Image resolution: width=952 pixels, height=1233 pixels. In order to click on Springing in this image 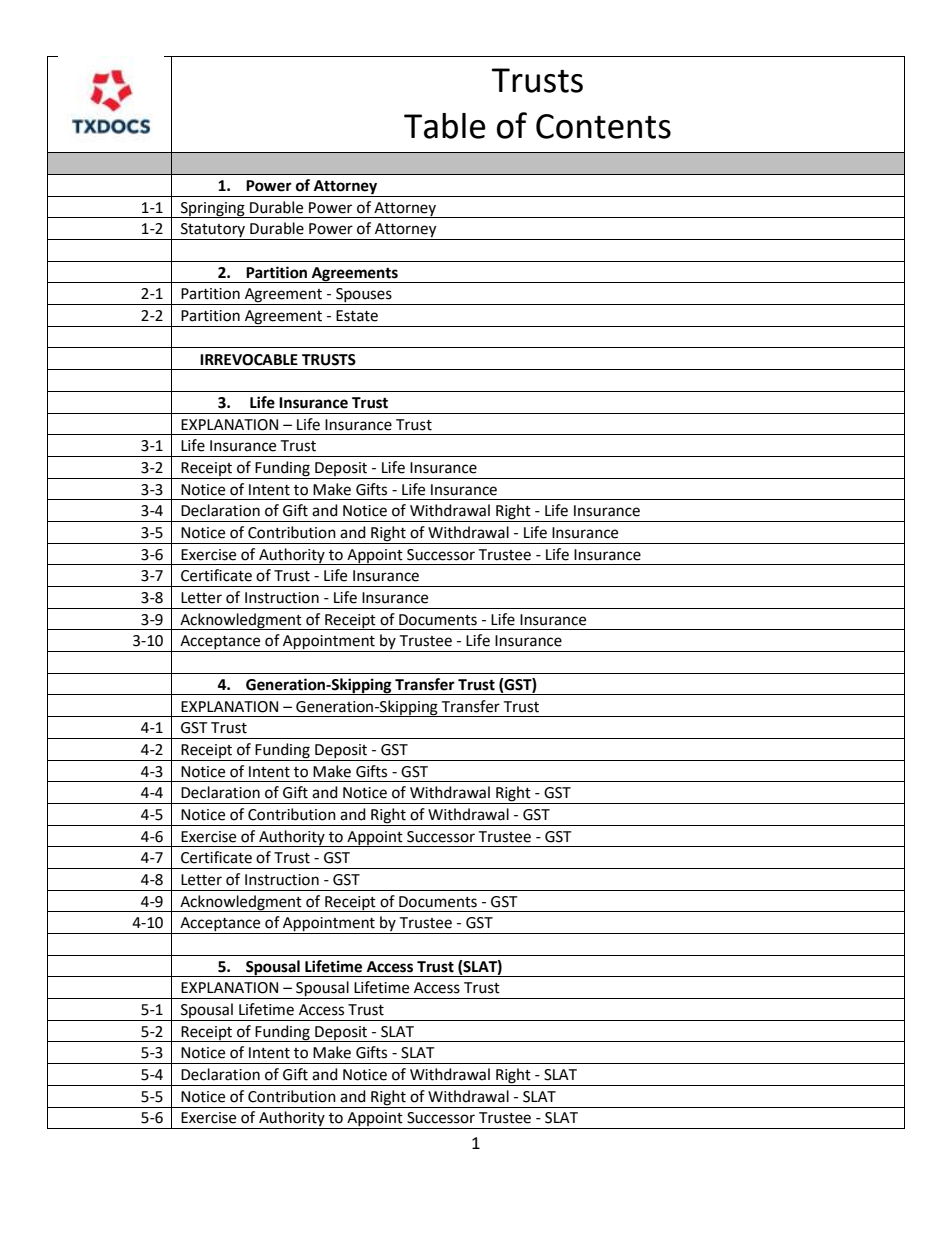, I will do `click(212, 210)`.
